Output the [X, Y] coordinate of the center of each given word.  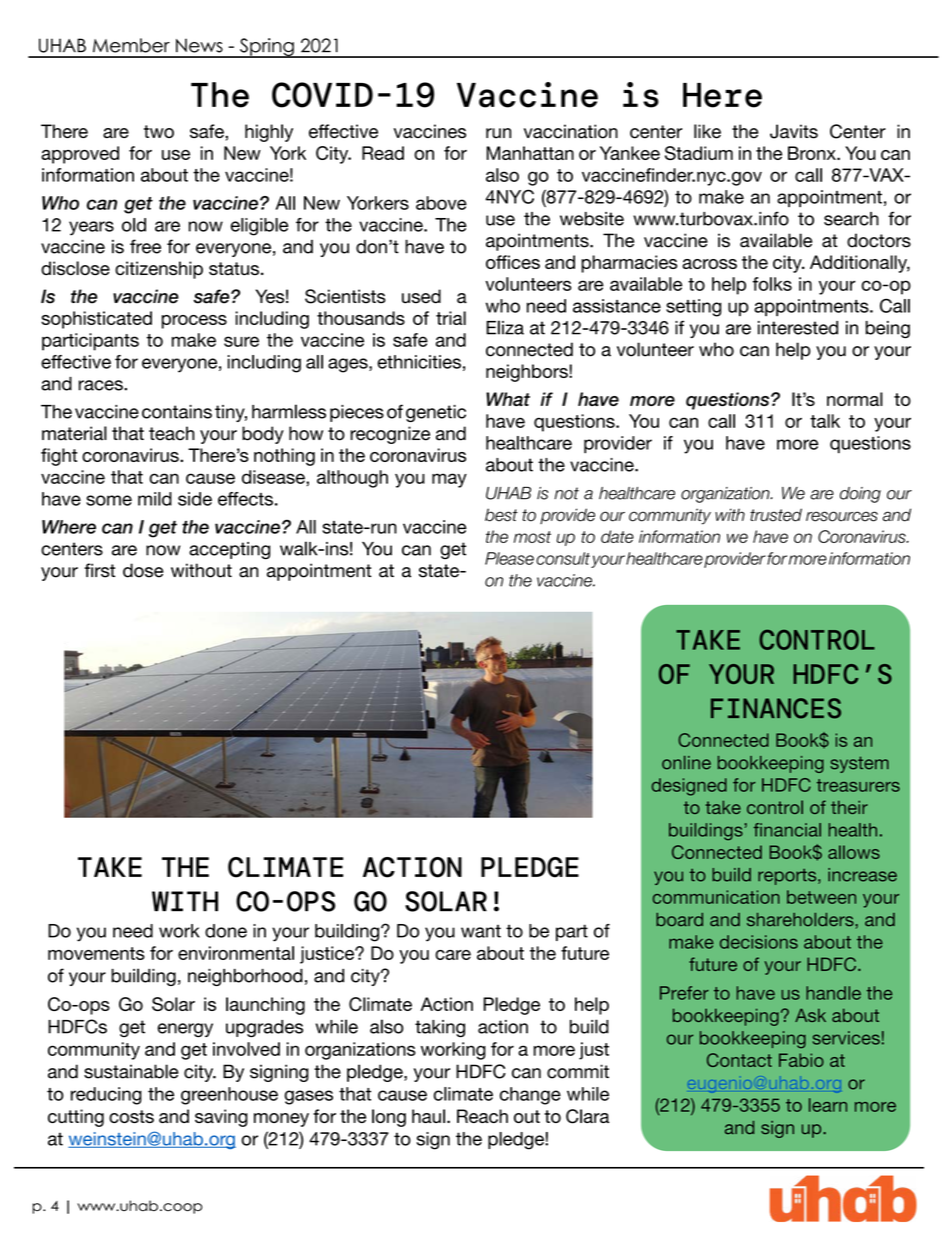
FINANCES [776, 708]
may [449, 480]
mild [155, 499]
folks [772, 284]
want [481, 931]
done [226, 931]
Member [131, 45]
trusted [776, 515]
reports [788, 877]
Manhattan [530, 153]
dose [143, 570]
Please [509, 558]
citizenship [159, 270]
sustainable [131, 1071]
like [707, 131]
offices [513, 262]
